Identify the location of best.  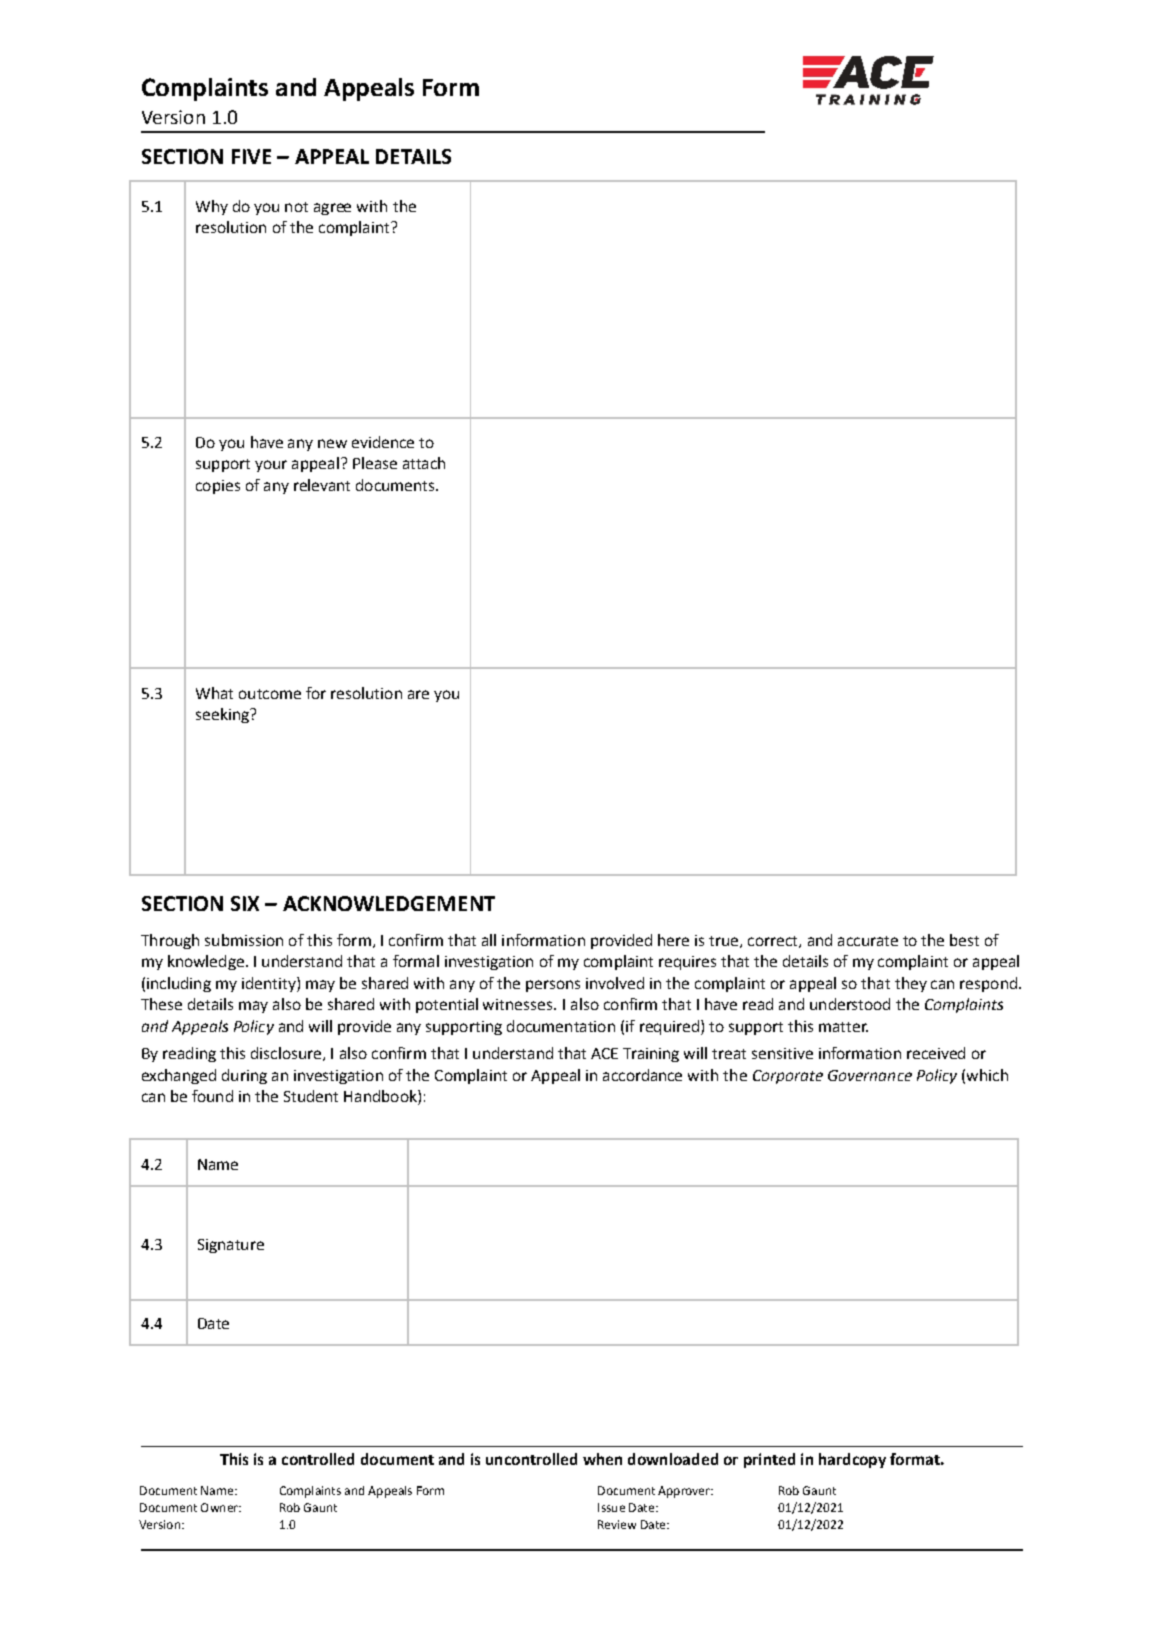
(964, 940).
